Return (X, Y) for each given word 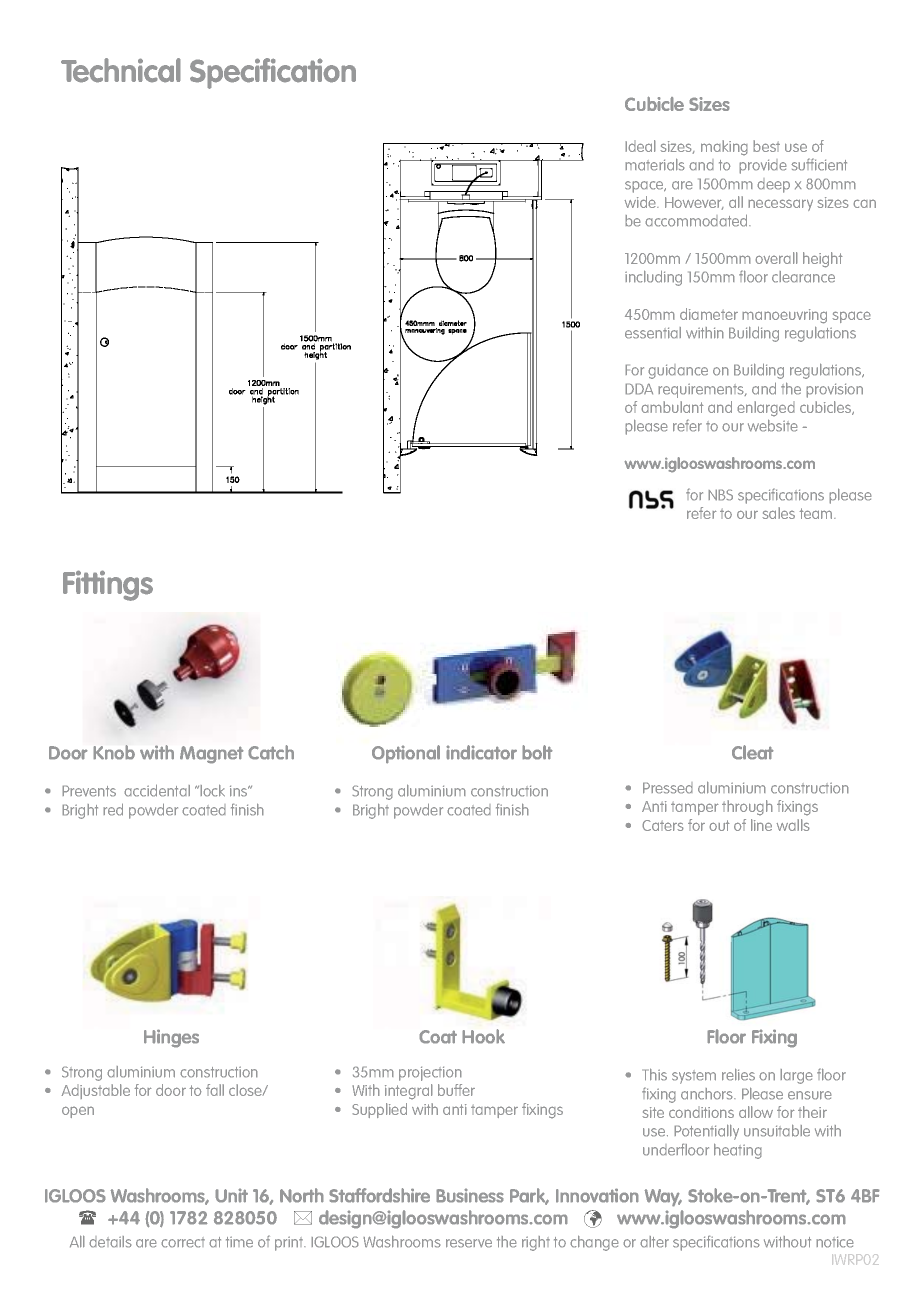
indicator (481, 752)
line (761, 825)
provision (834, 390)
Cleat (753, 752)
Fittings (108, 585)
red (113, 809)
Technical (121, 70)
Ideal (640, 146)
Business (470, 1195)
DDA (639, 389)
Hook (483, 1036)
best (766, 146)
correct (183, 1242)
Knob (114, 752)
